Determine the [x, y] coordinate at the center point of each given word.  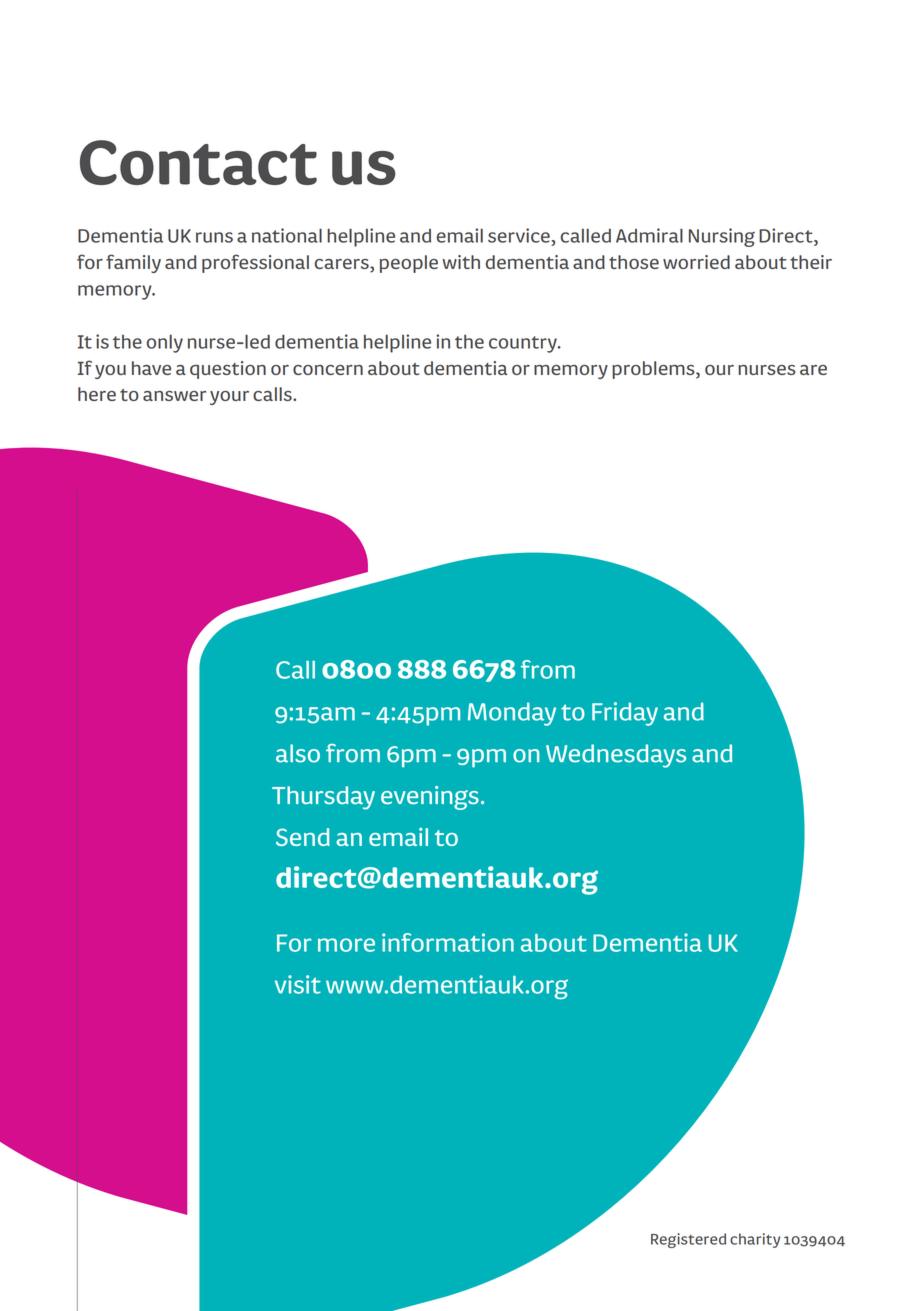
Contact [198, 162]
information [448, 942]
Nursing [722, 237]
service [520, 235]
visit [298, 984]
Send [303, 837]
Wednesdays [616, 756]
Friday [625, 714]
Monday [512, 714]
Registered [688, 1240]
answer [174, 396]
